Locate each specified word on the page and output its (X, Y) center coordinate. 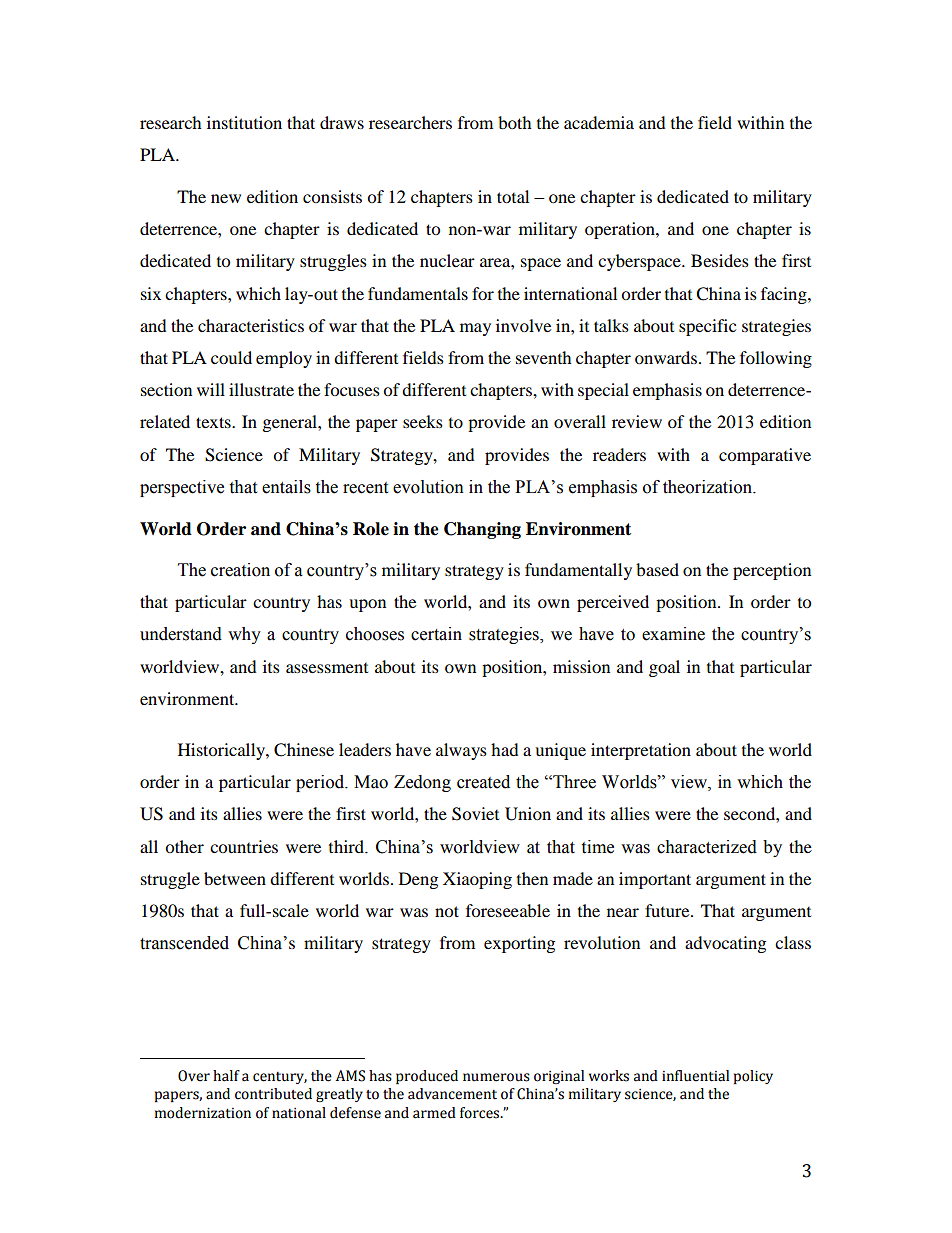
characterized (707, 847)
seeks (423, 421)
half (226, 1076)
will (211, 389)
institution (244, 122)
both (515, 122)
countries (244, 846)
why (244, 635)
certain (436, 634)
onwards (667, 357)
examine (673, 634)
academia (599, 122)
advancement (452, 1094)
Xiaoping (477, 880)
